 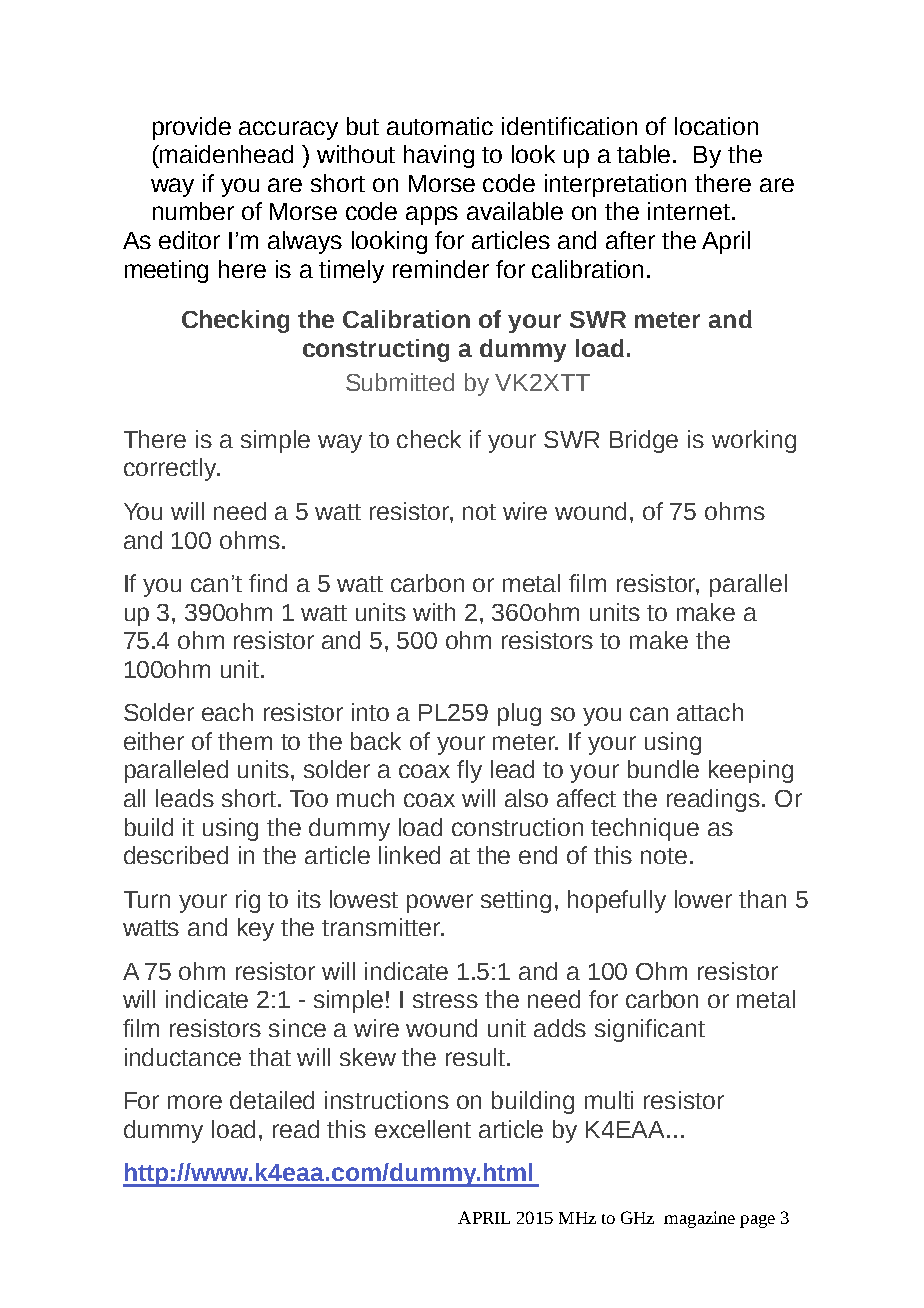 What do you see at coordinates (664, 856) in the document?
I see `note` at bounding box center [664, 856].
